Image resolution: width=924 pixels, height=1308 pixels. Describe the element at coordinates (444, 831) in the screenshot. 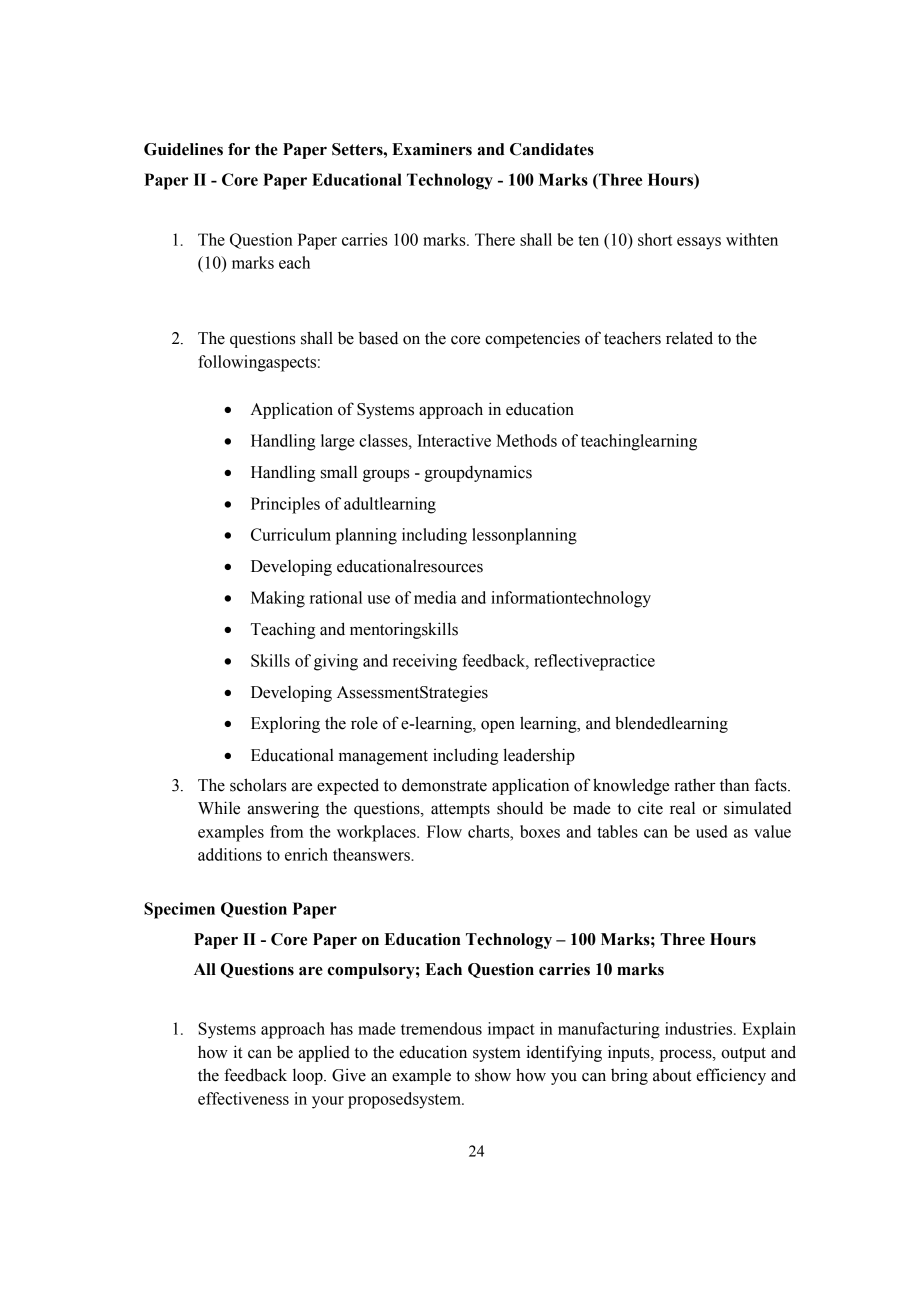

I see `Flow` at that location.
